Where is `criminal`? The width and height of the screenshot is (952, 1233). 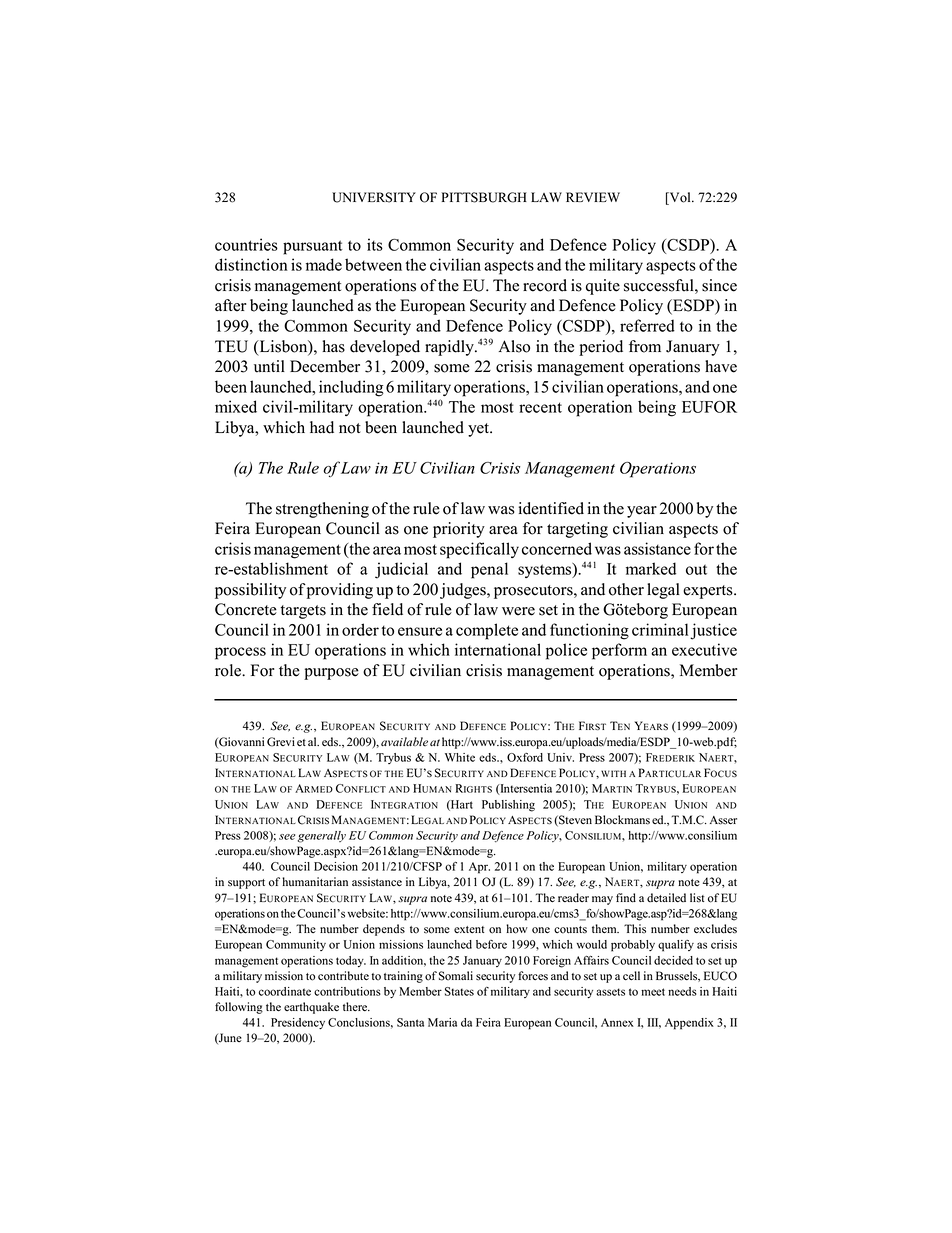
criminal is located at coordinates (660, 629).
